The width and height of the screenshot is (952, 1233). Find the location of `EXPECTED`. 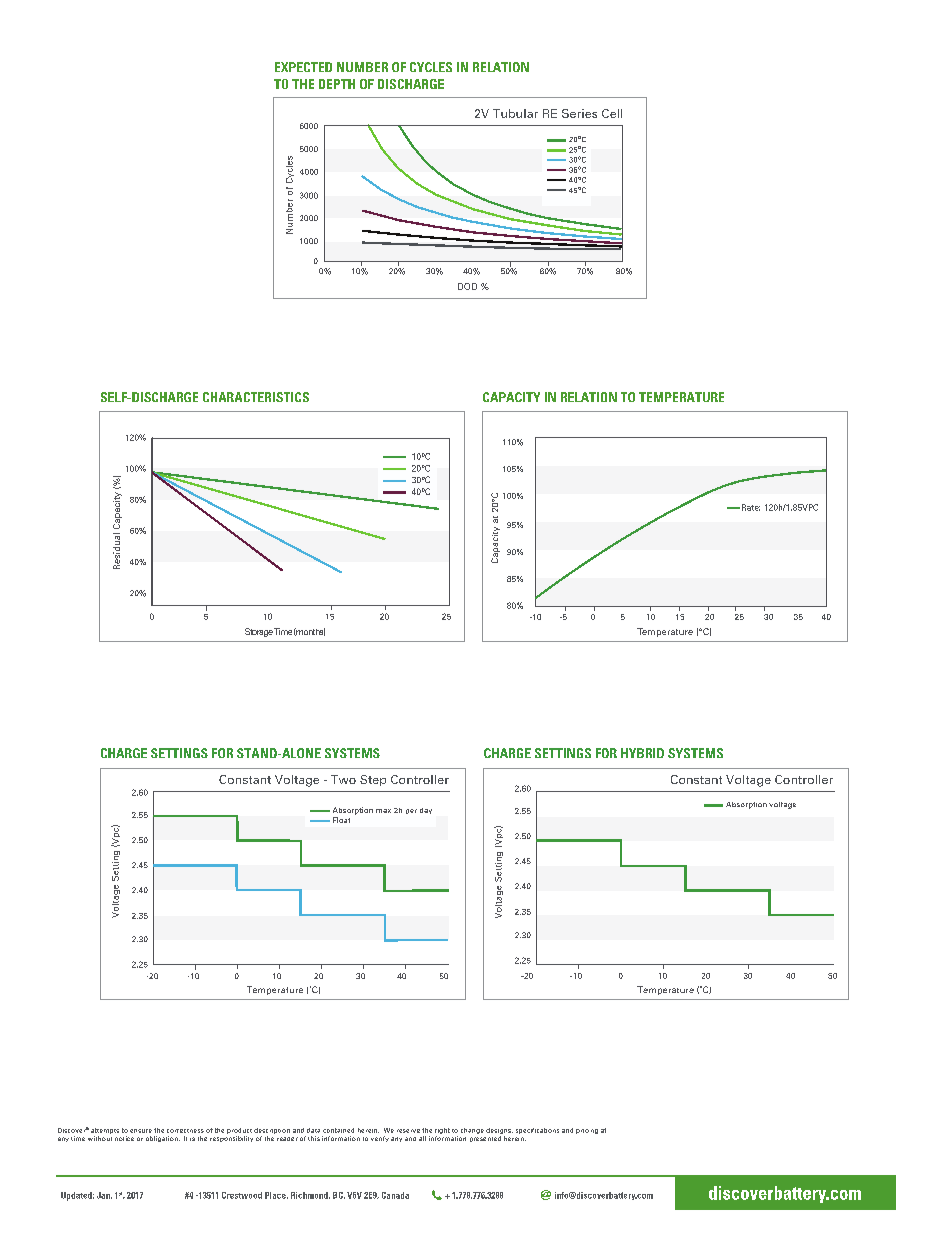

EXPECTED is located at coordinates (303, 67).
